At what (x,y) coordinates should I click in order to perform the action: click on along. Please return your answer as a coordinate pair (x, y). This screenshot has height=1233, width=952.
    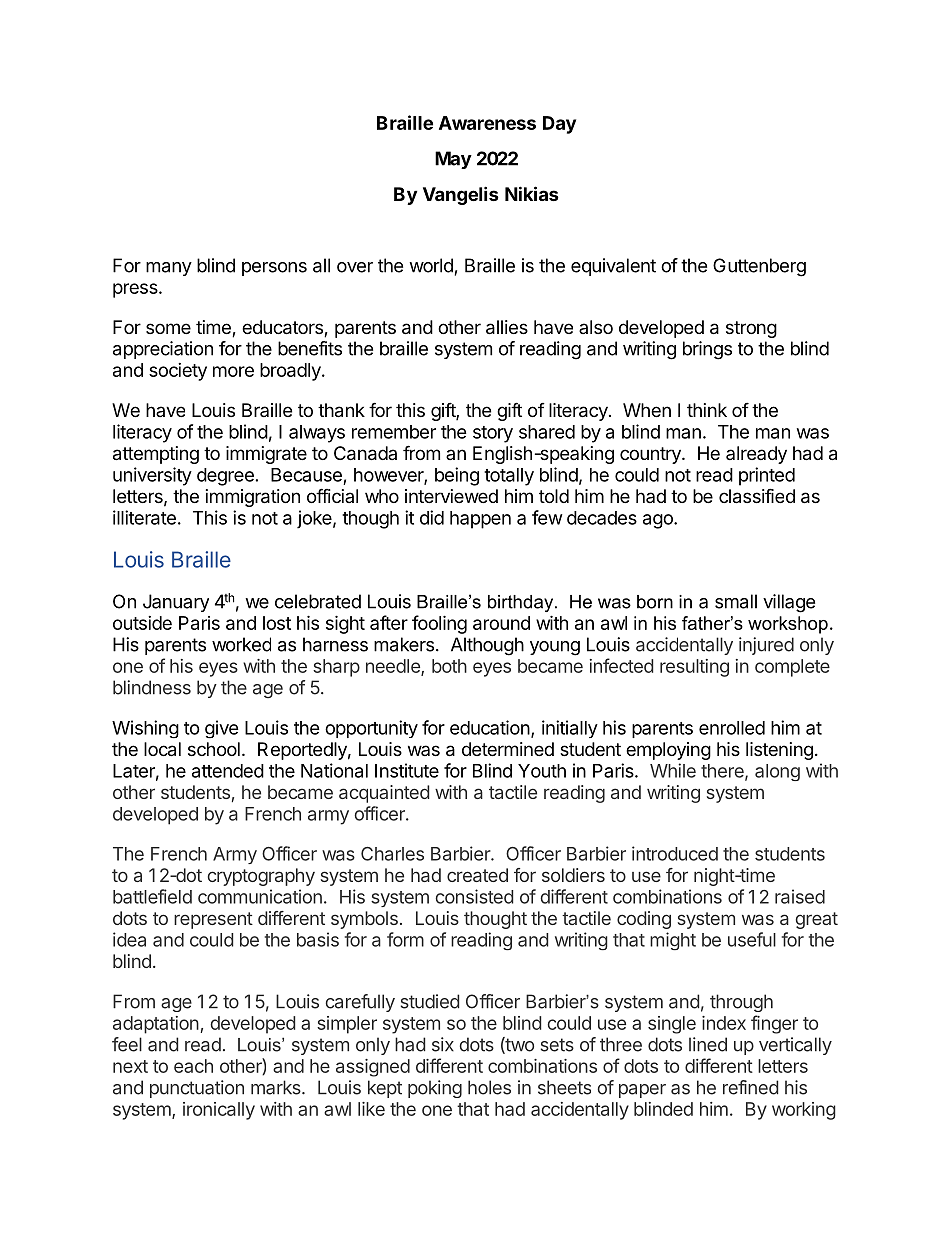
    Looking at the image, I should click on (777, 772).
